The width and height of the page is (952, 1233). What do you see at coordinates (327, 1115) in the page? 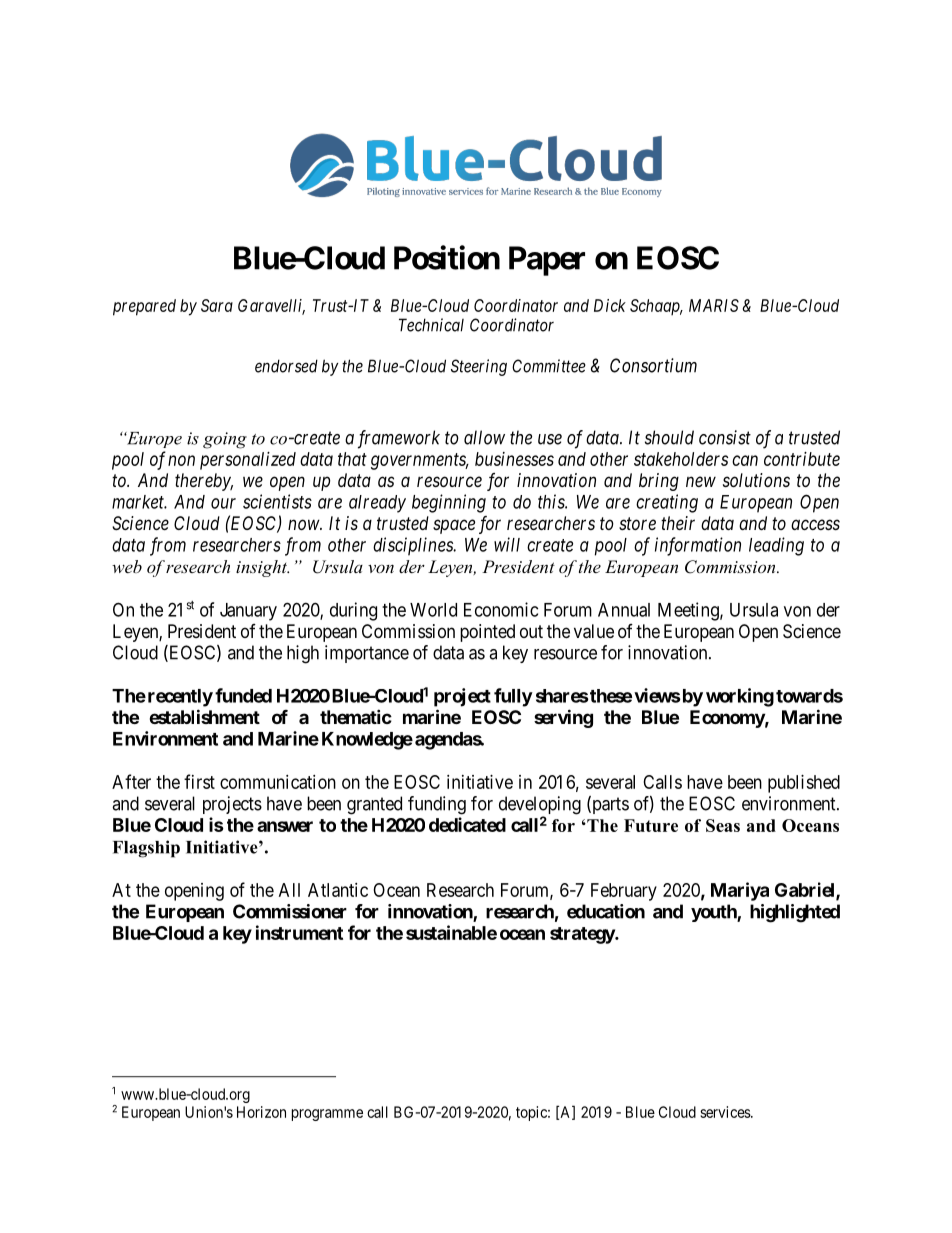
I see `programme` at bounding box center [327, 1115].
